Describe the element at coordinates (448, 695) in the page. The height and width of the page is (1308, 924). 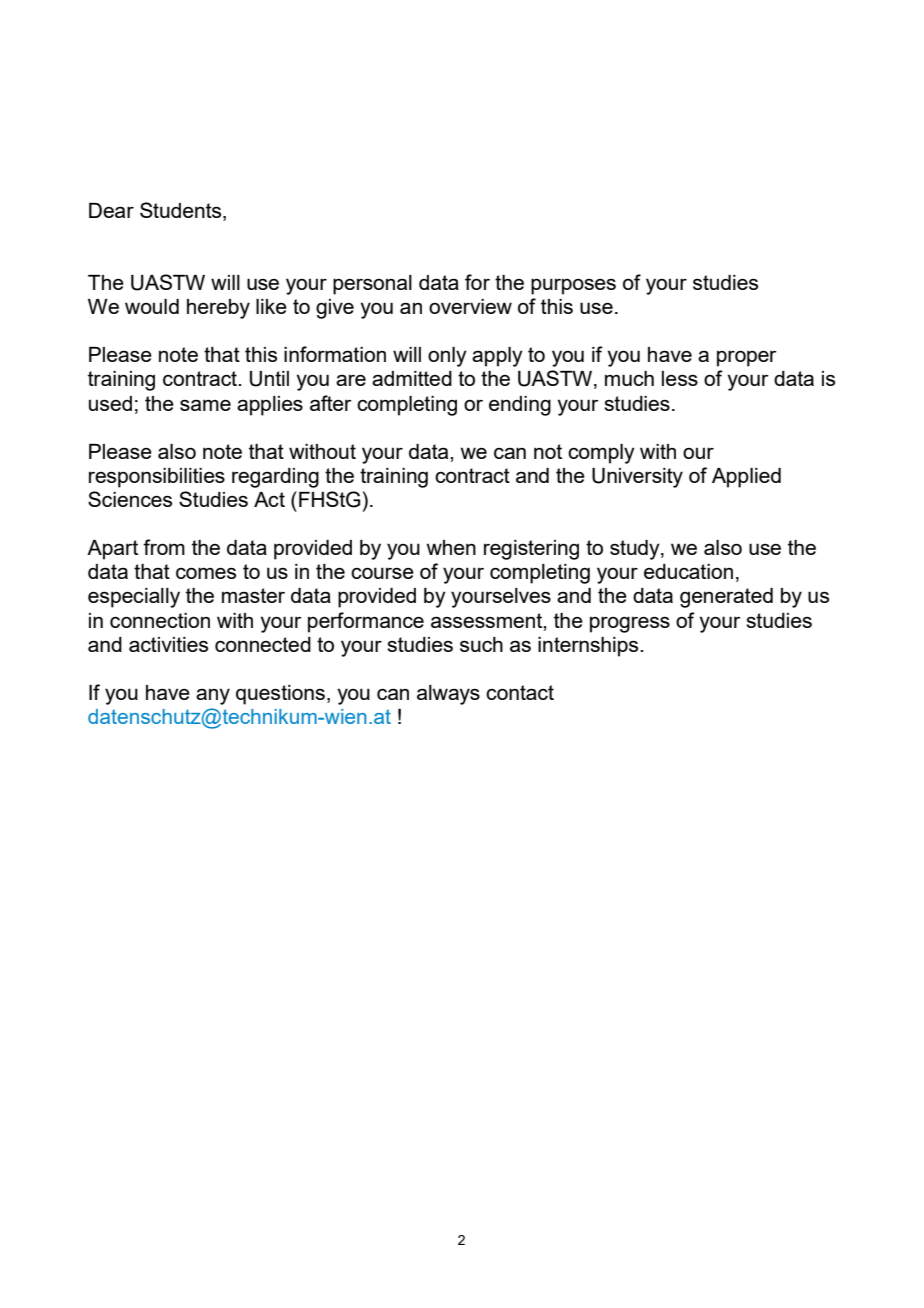
I see `always` at that location.
